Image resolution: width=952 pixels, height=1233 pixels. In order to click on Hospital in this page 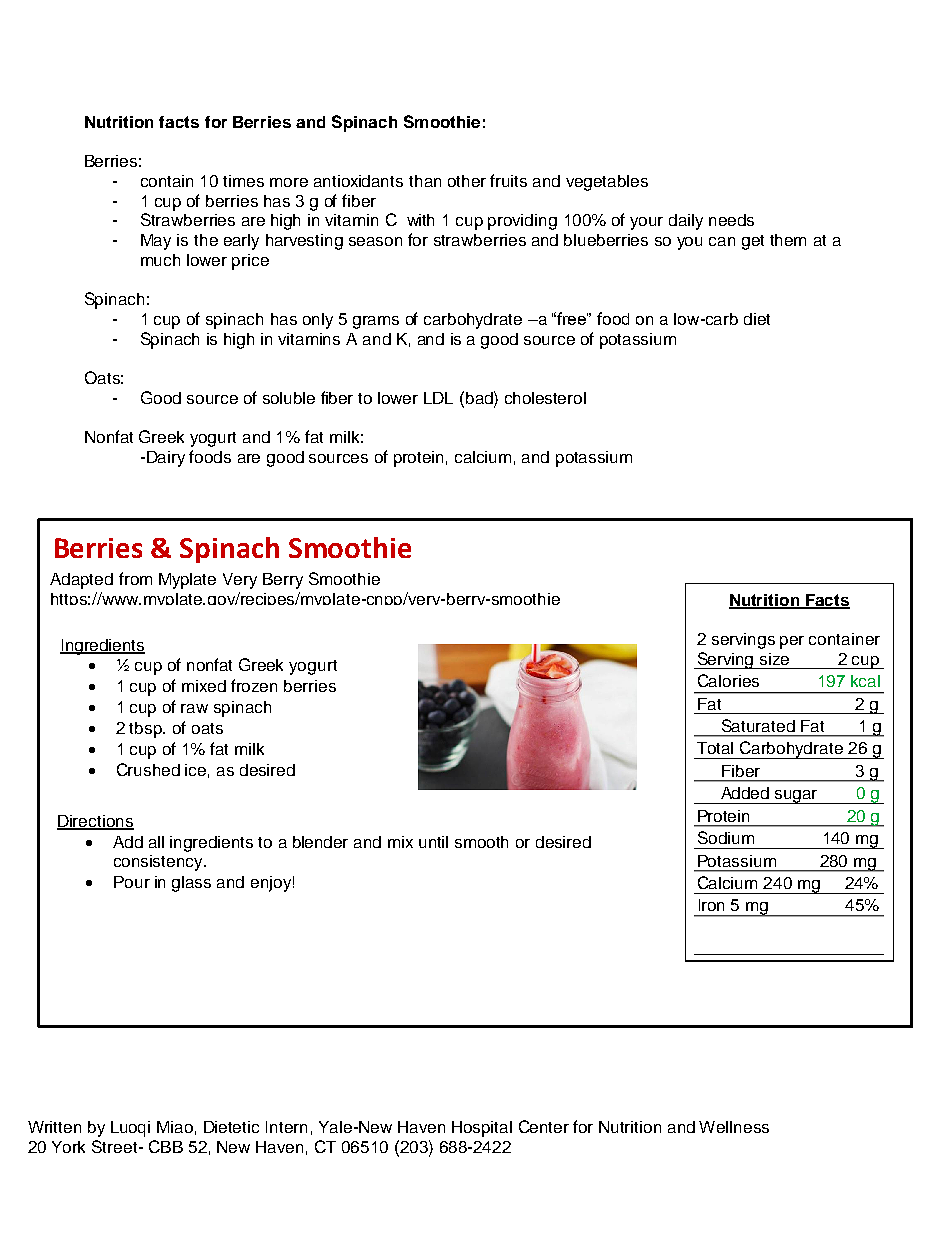, I will do `click(482, 1129)`.
